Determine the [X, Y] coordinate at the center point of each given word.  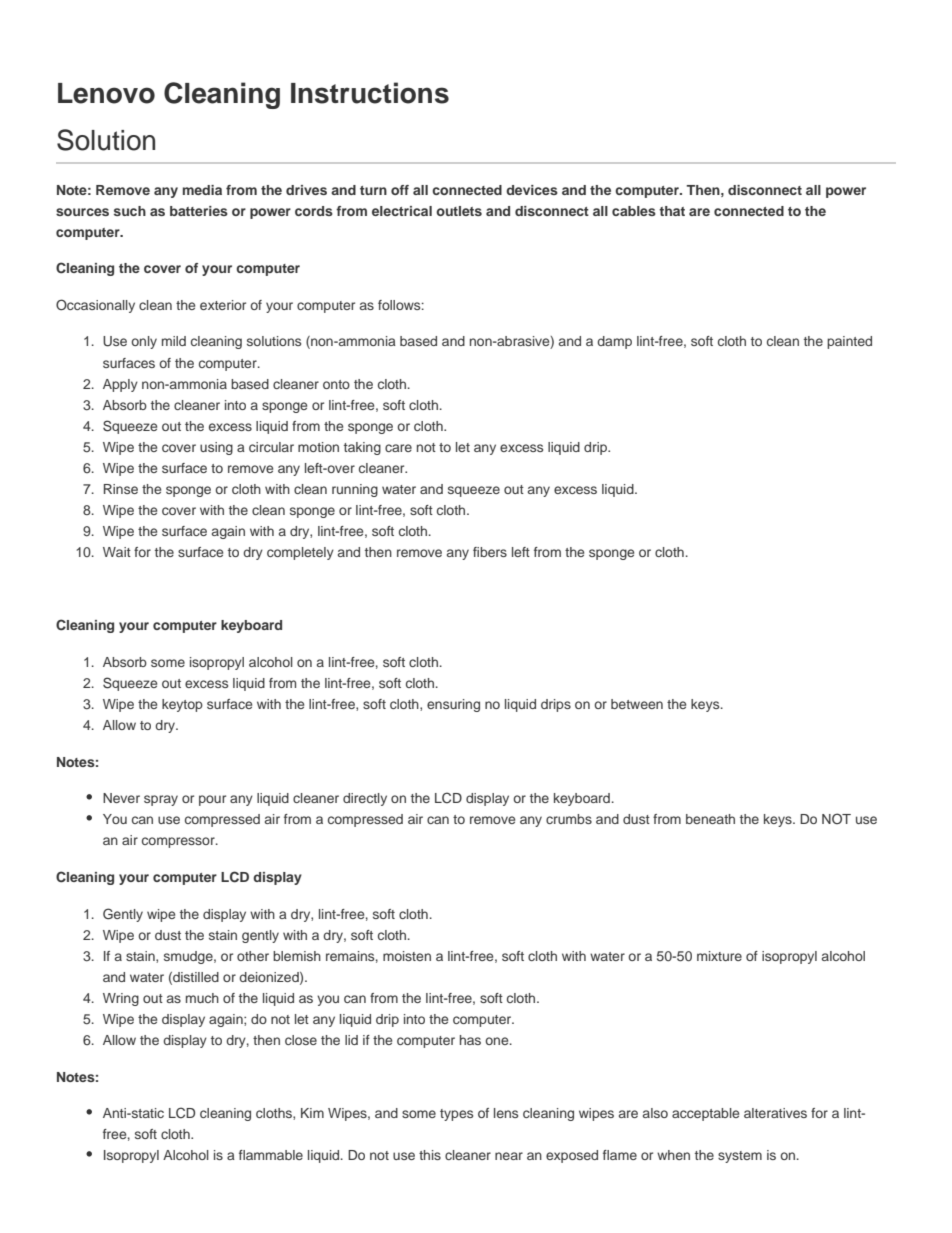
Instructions [370, 93]
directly [365, 799]
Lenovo [106, 93]
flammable [271, 1155]
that [672, 211]
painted [849, 342]
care [398, 448]
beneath [710, 819]
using [216, 448]
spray [161, 800]
